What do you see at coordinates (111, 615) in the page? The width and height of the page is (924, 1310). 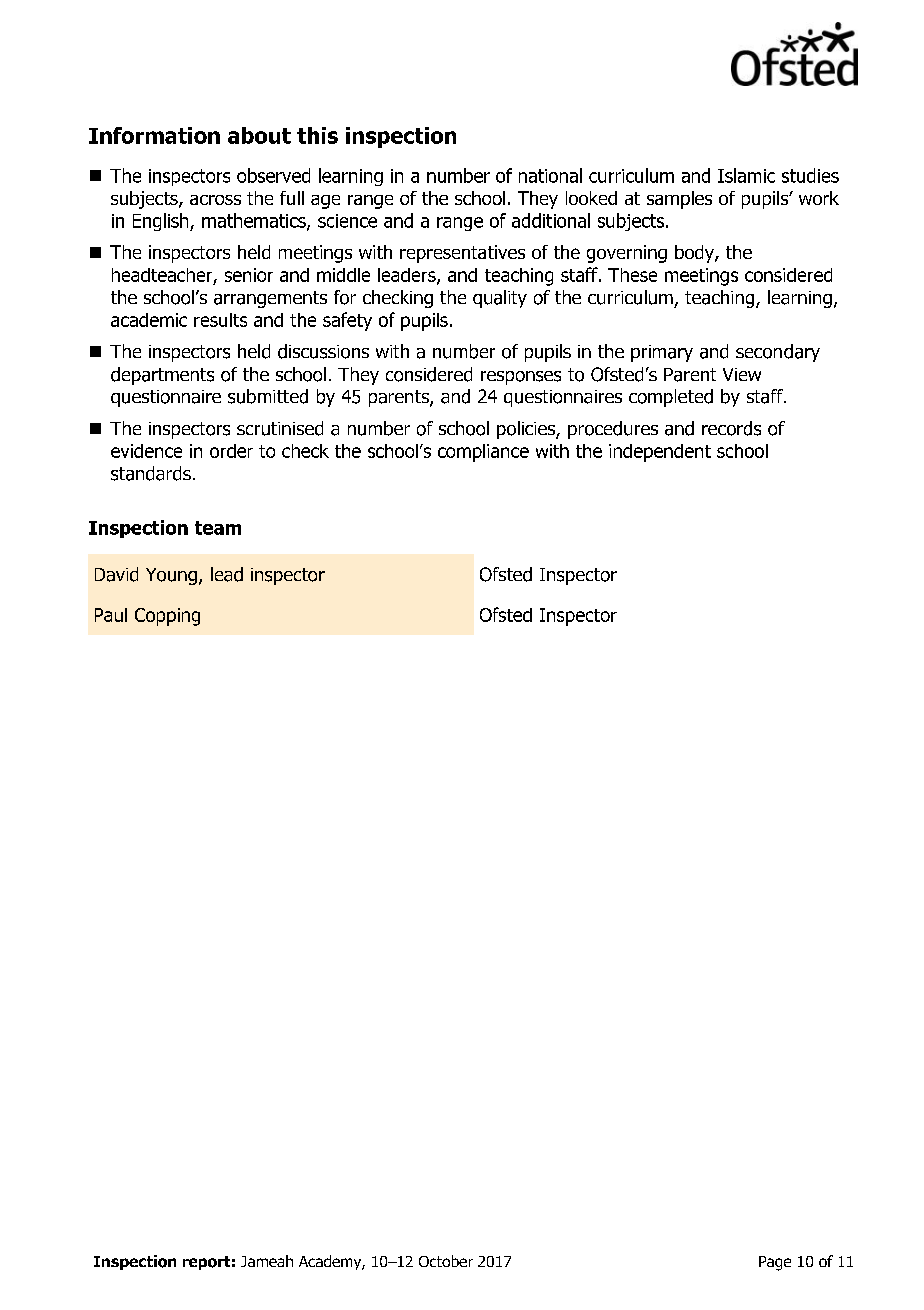 I see `Paul` at bounding box center [111, 615].
